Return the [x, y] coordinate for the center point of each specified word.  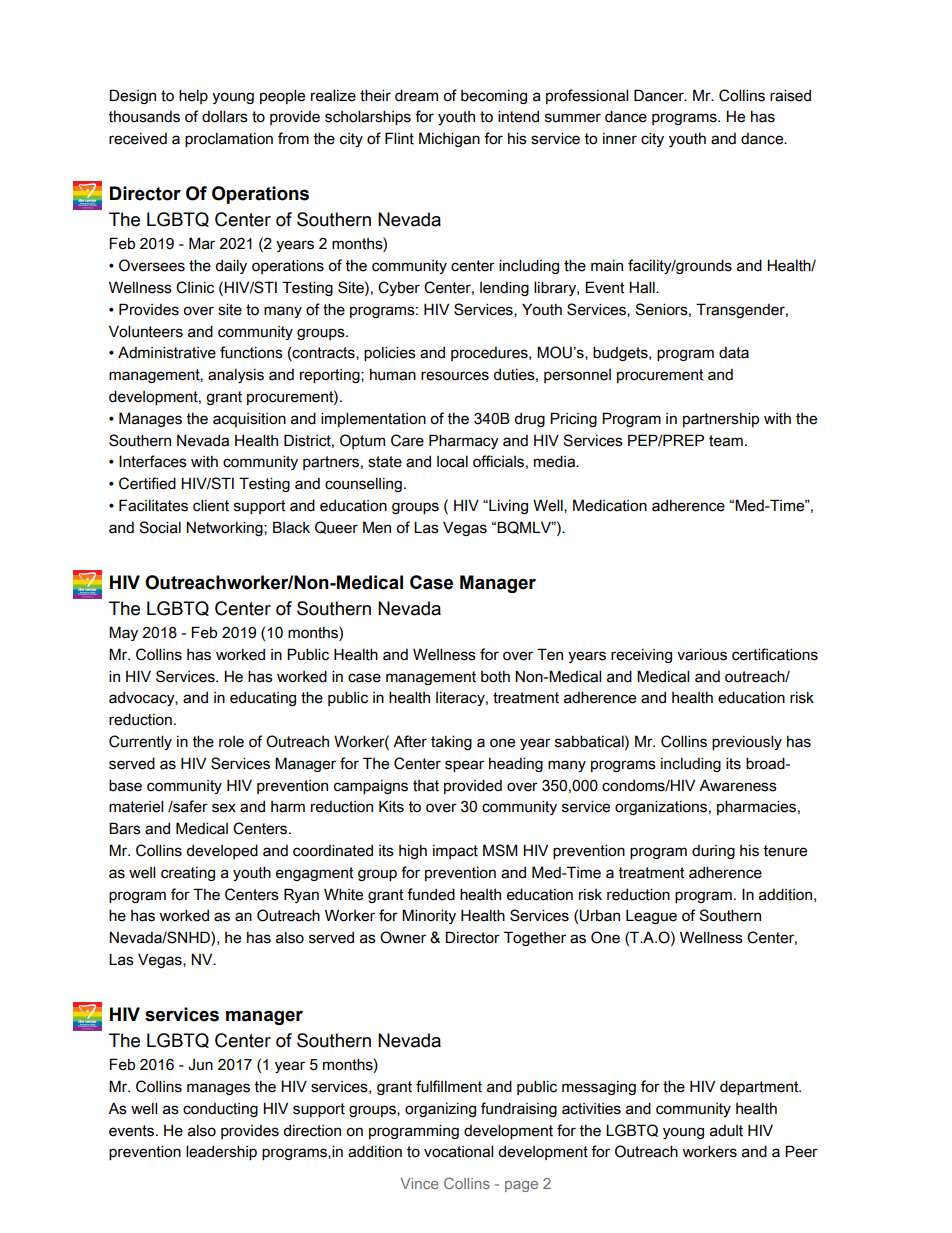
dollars [225, 116]
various [702, 655]
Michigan [449, 139]
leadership [221, 1152]
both [495, 677]
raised [790, 95]
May [123, 633]
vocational [458, 1151]
